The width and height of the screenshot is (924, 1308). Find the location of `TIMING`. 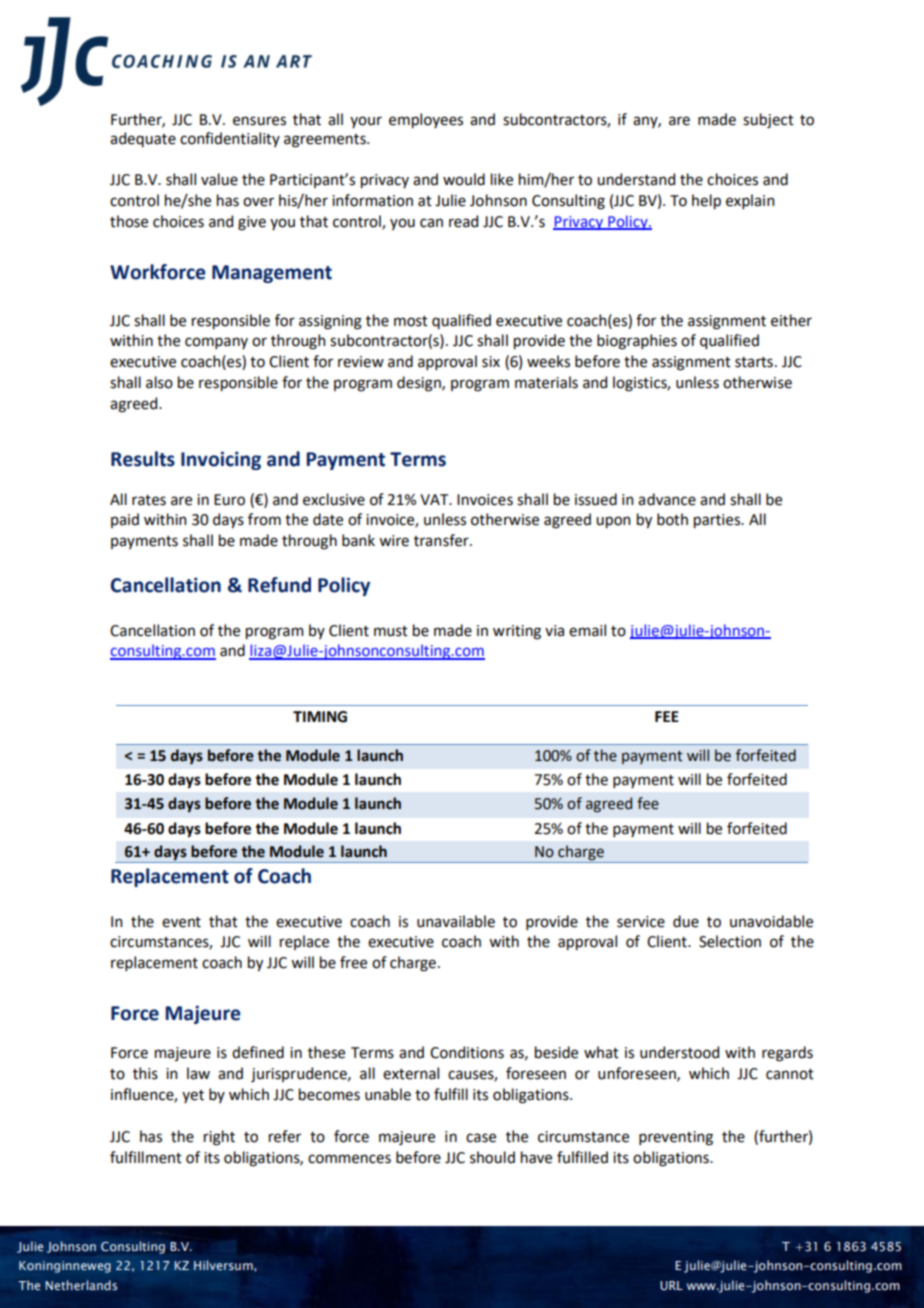

TIMING is located at coordinates (320, 717).
